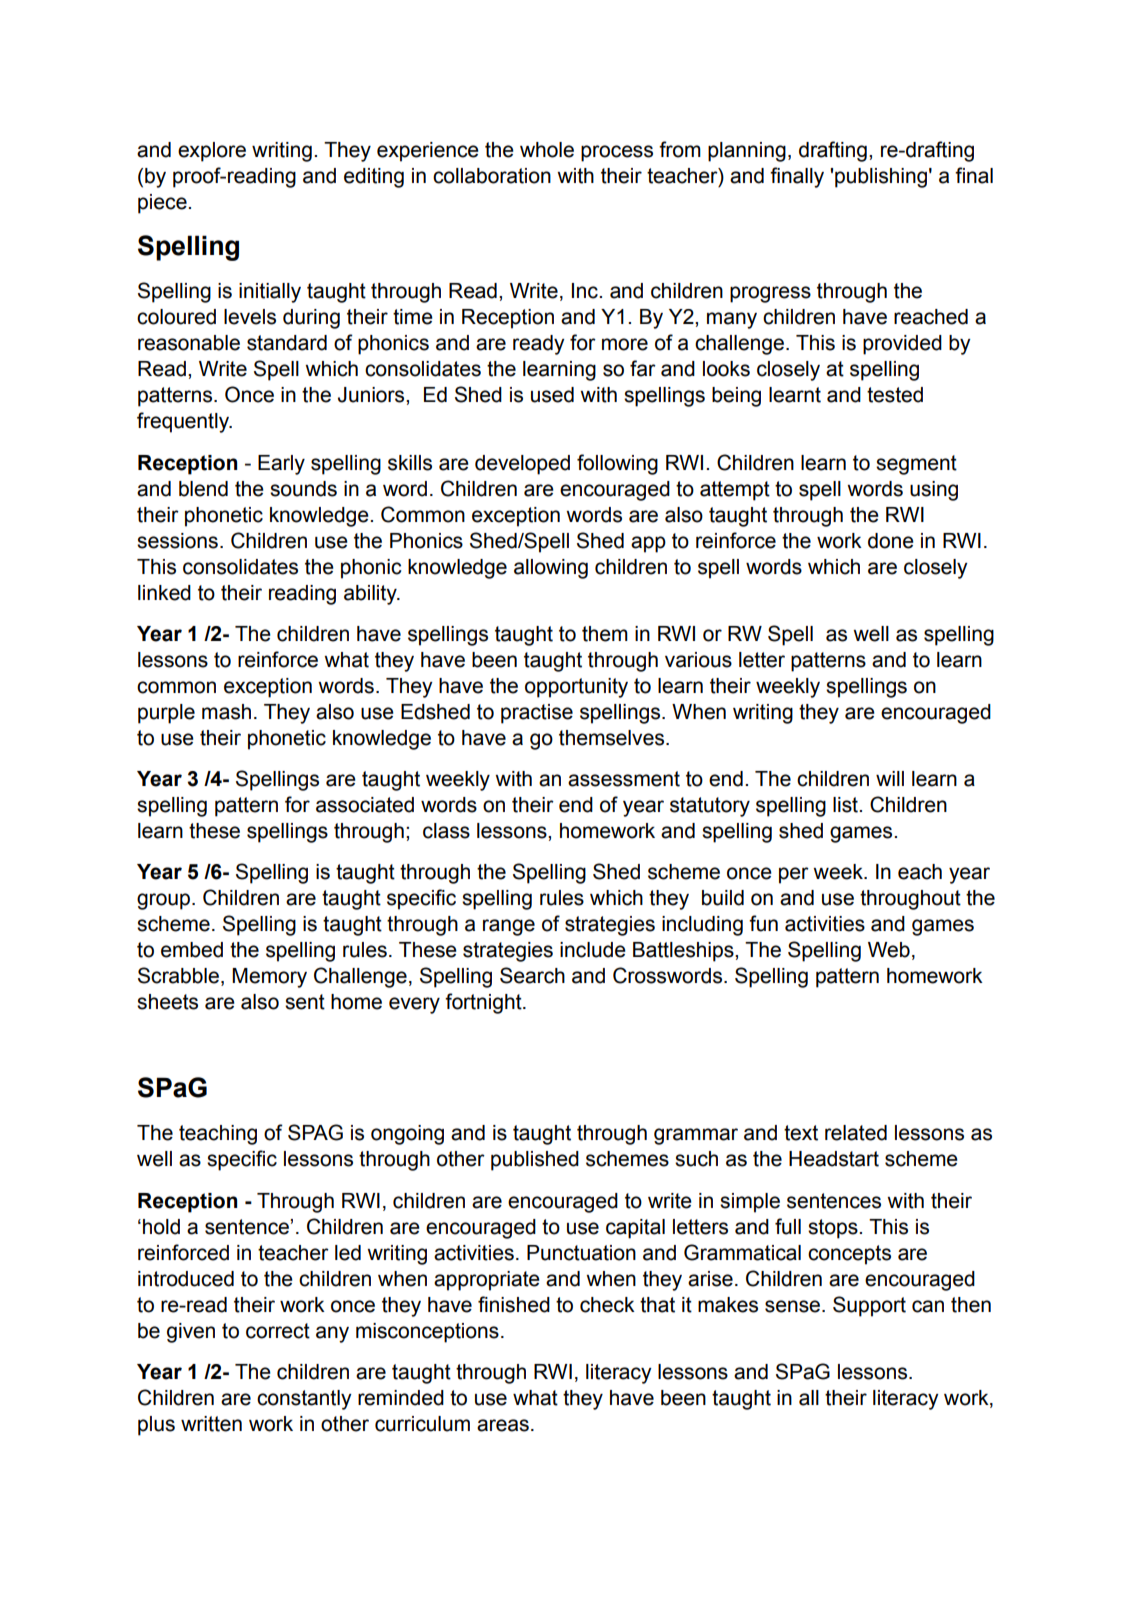  I want to click on explore, so click(212, 152).
